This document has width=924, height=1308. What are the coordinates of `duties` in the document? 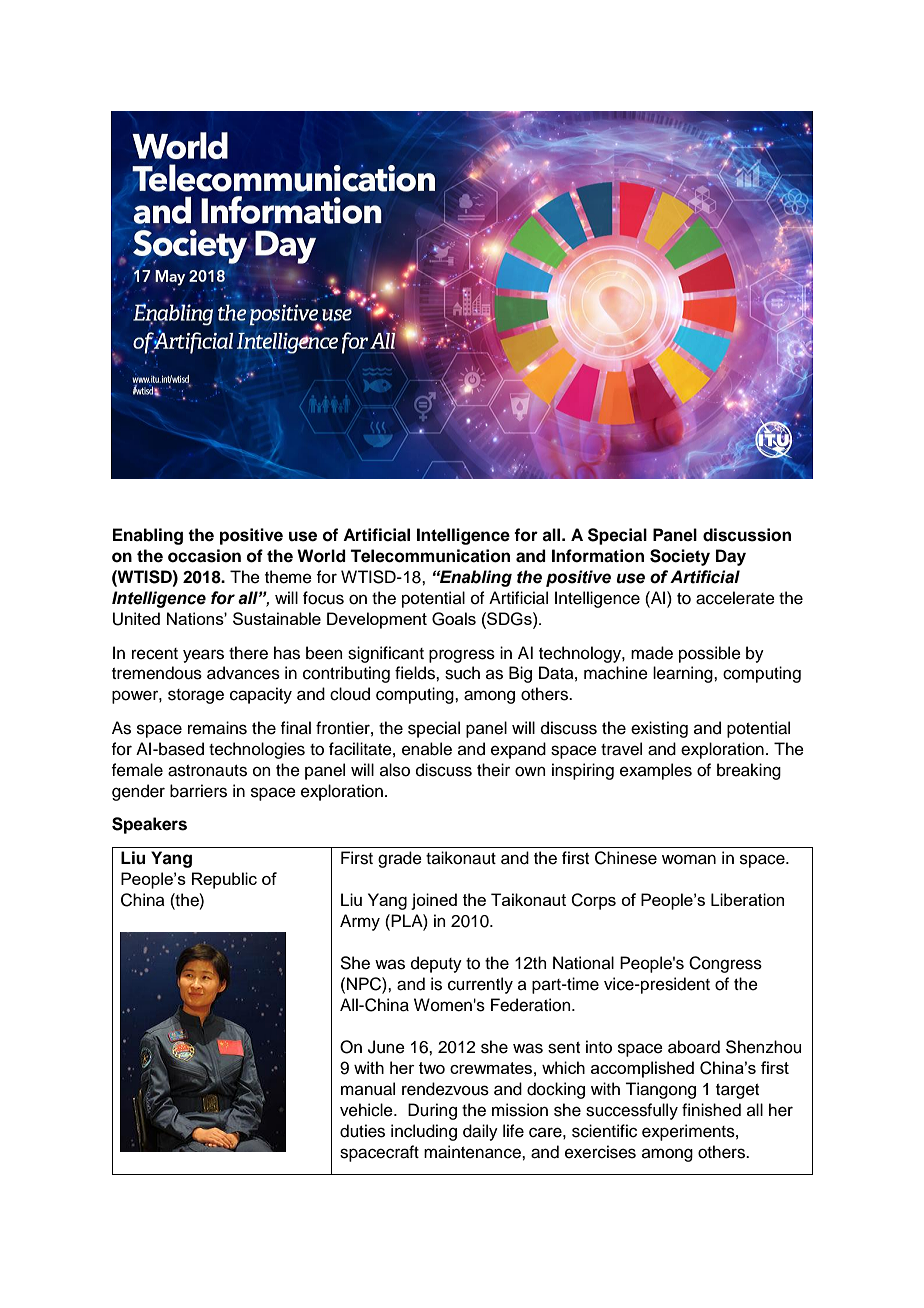 It's located at (362, 1131).
